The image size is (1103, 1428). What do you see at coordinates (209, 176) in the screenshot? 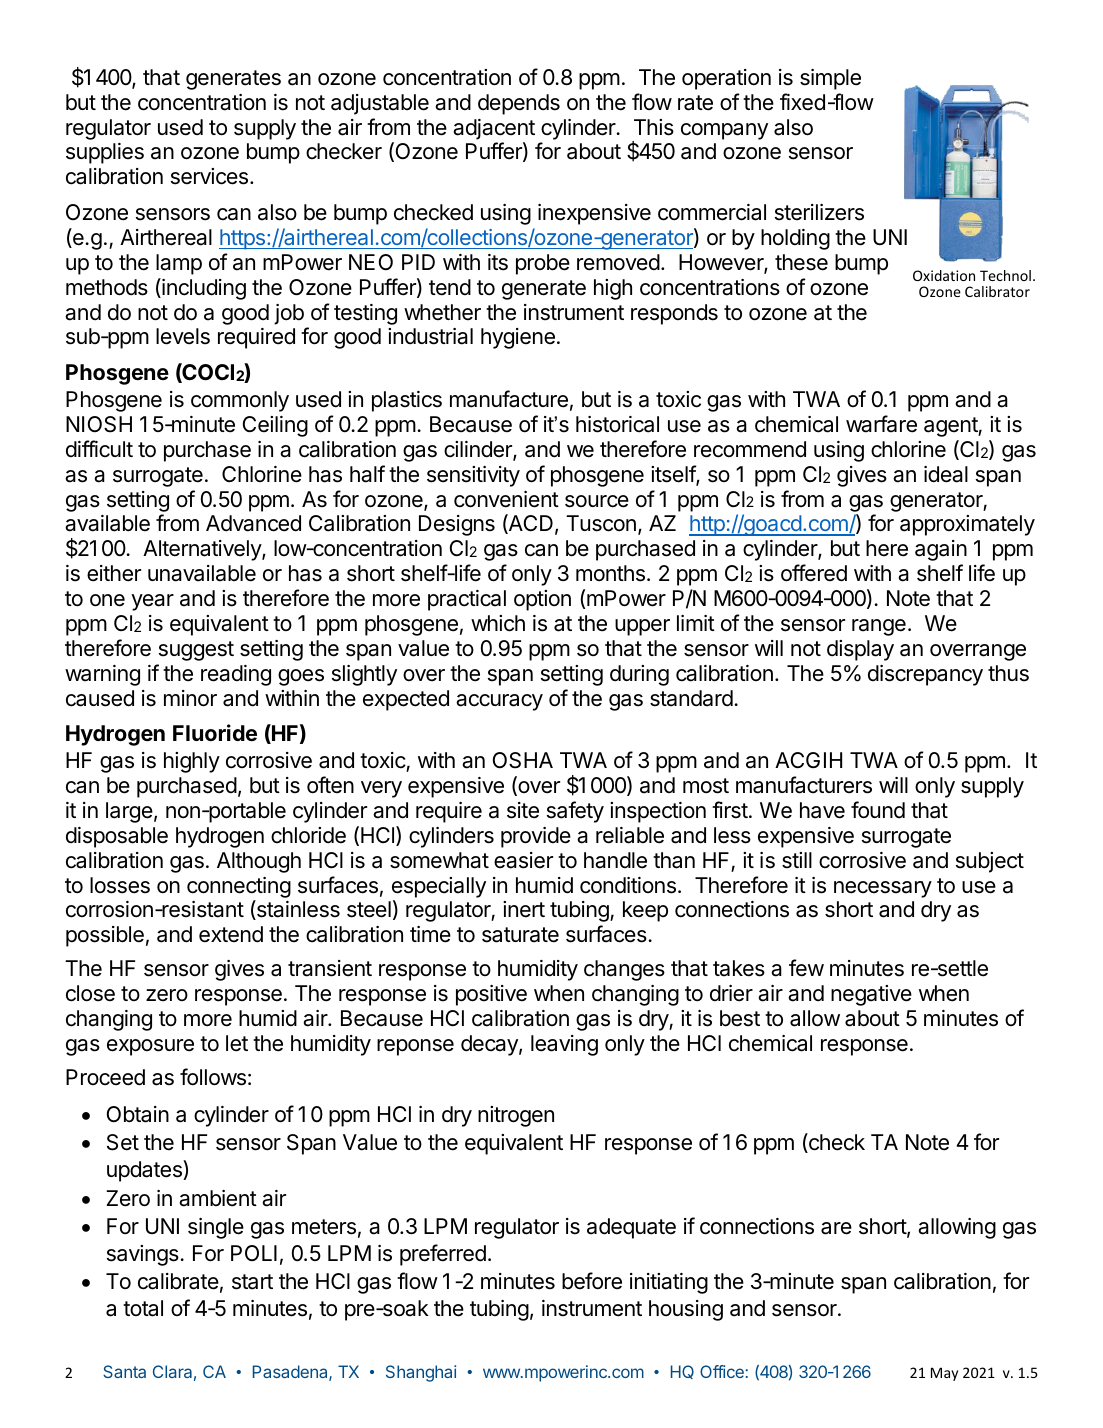
I see `services` at bounding box center [209, 176].
